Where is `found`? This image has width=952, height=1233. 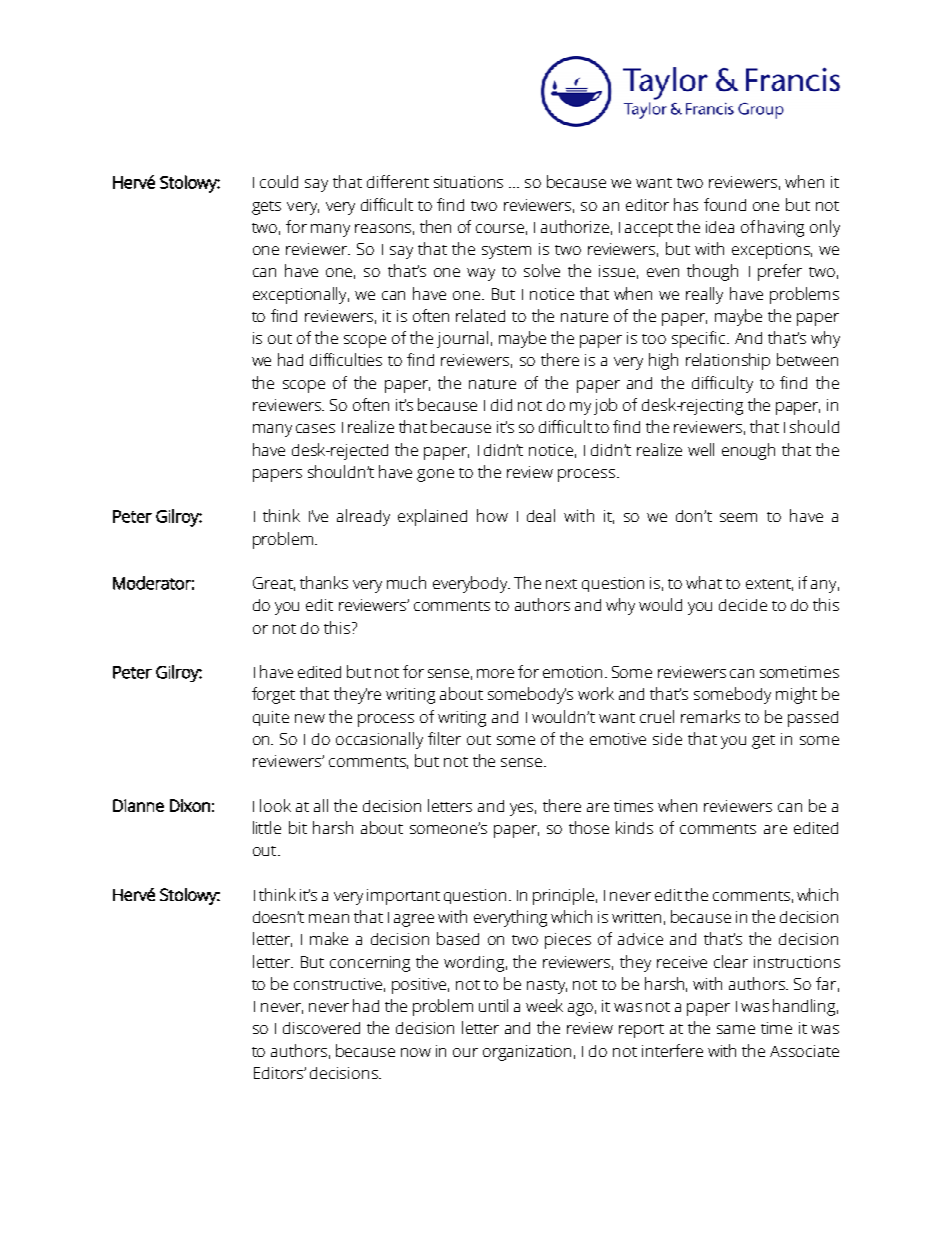 found is located at coordinates (725, 204).
